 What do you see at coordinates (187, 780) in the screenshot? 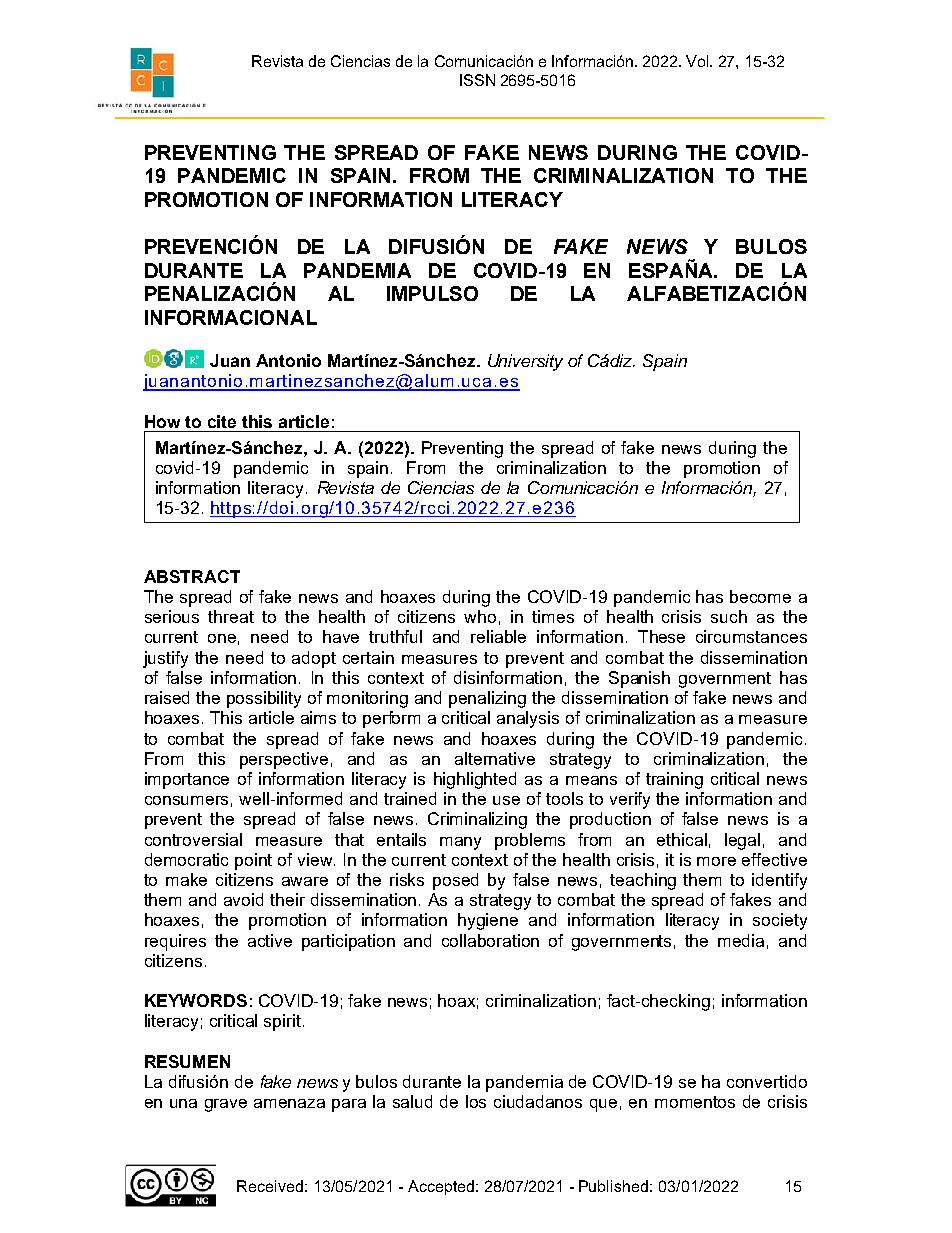
I see `importance` at bounding box center [187, 780].
